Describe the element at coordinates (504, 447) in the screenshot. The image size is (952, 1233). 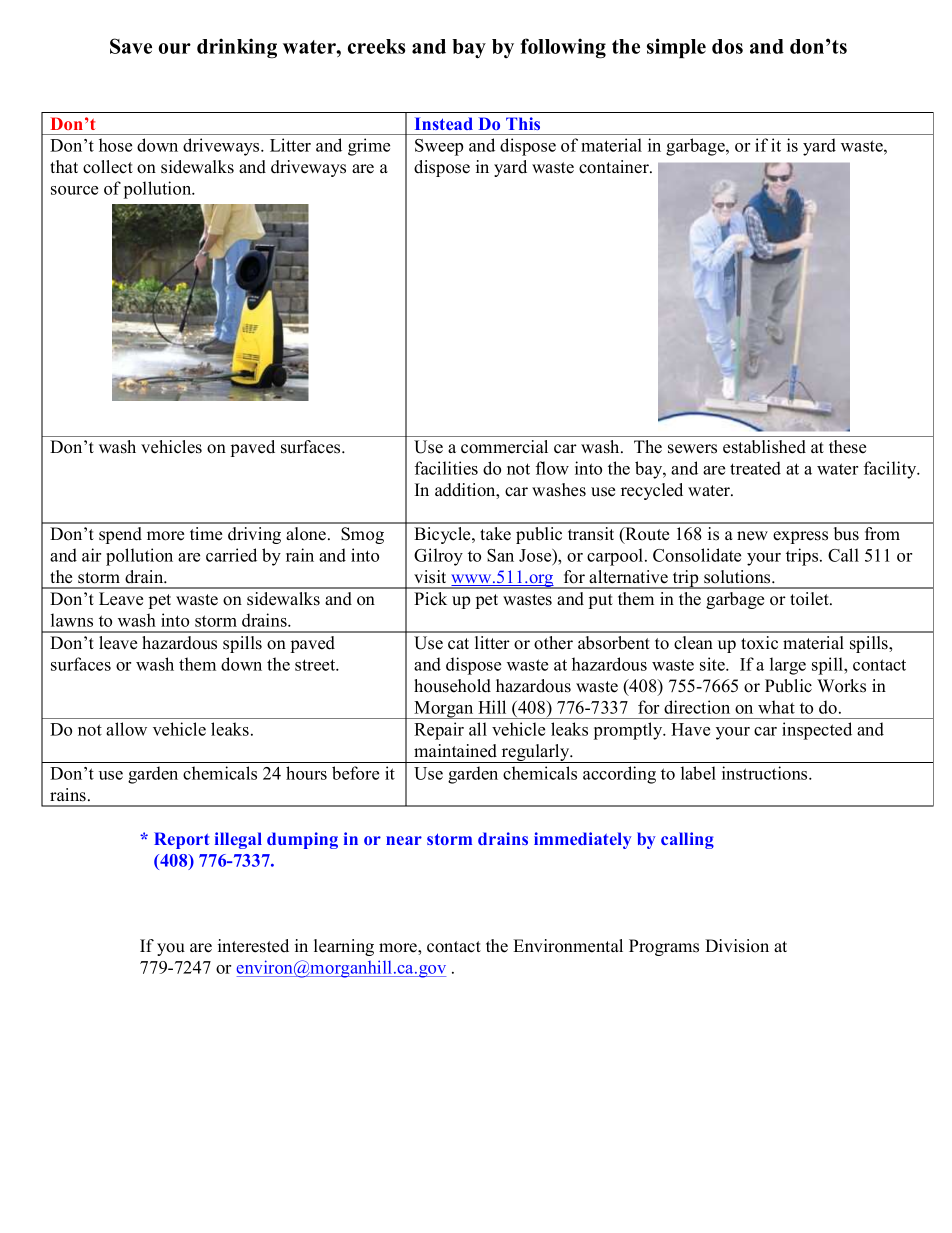
I see `commercial` at that location.
